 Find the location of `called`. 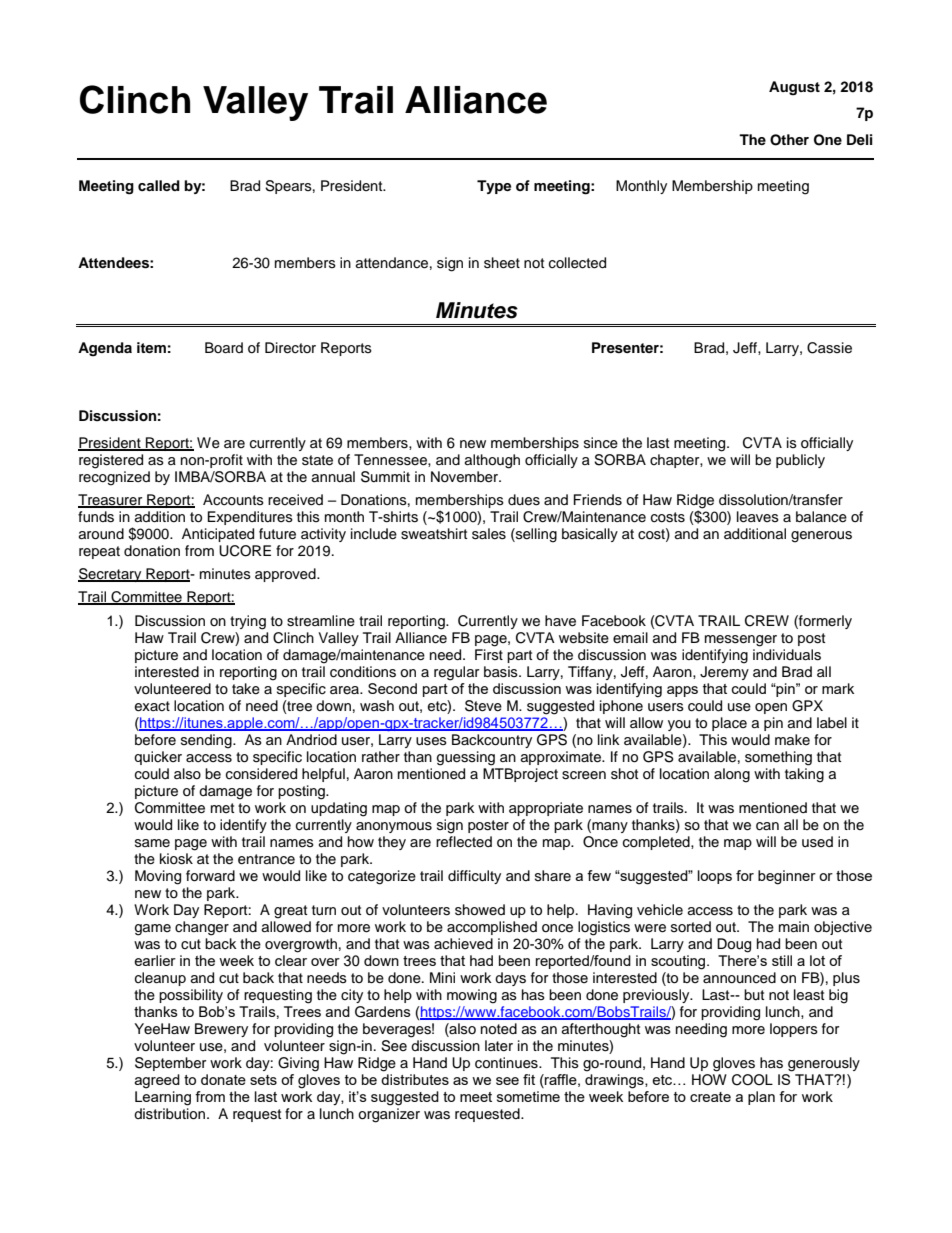

called is located at coordinates (159, 185).
